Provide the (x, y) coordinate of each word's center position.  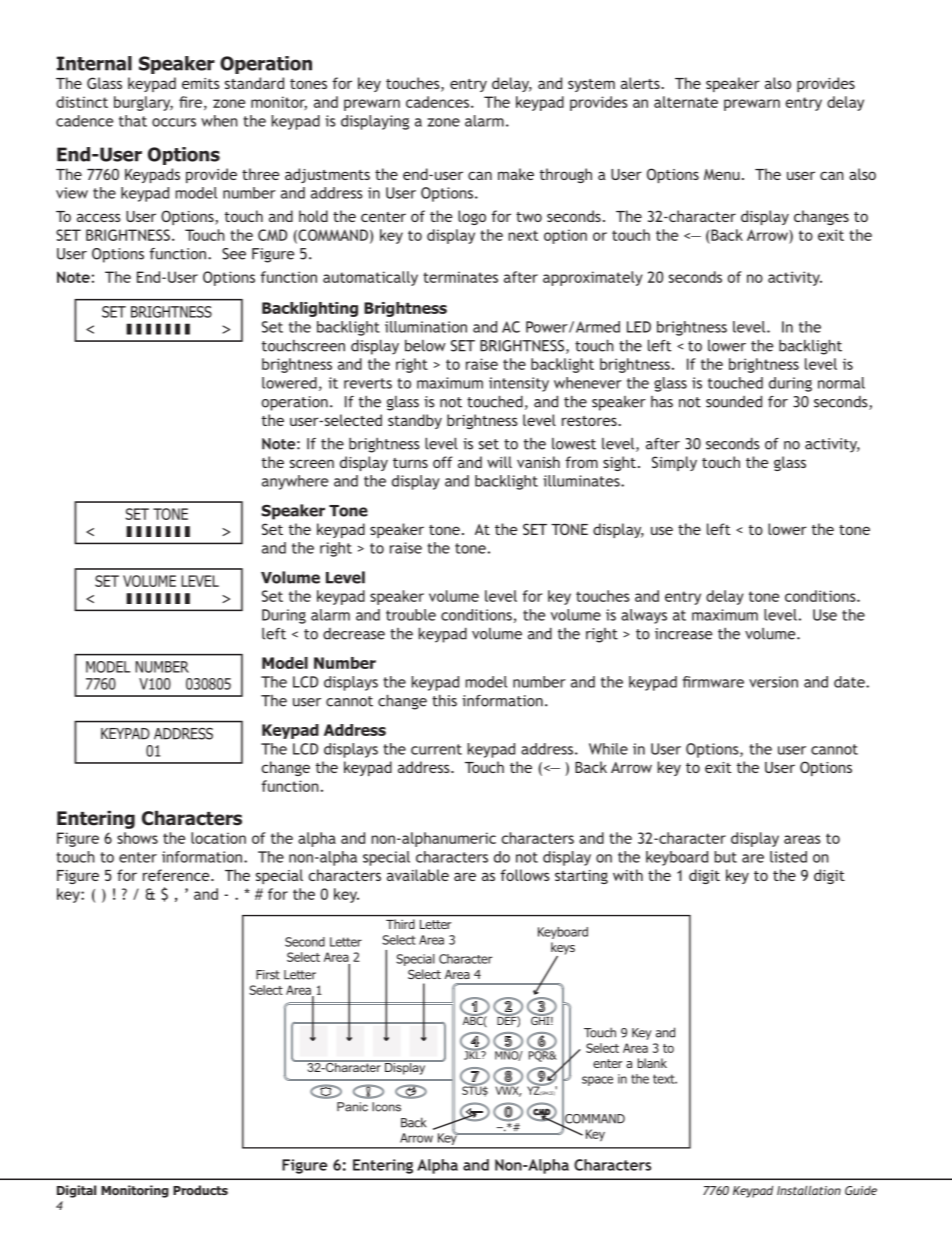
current (436, 749)
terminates (460, 277)
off (443, 462)
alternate (686, 102)
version (773, 682)
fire (192, 103)
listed (788, 857)
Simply (674, 463)
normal (841, 383)
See (234, 254)
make (516, 174)
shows (137, 838)
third (400, 924)
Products (200, 1190)
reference (177, 875)
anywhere (295, 482)
